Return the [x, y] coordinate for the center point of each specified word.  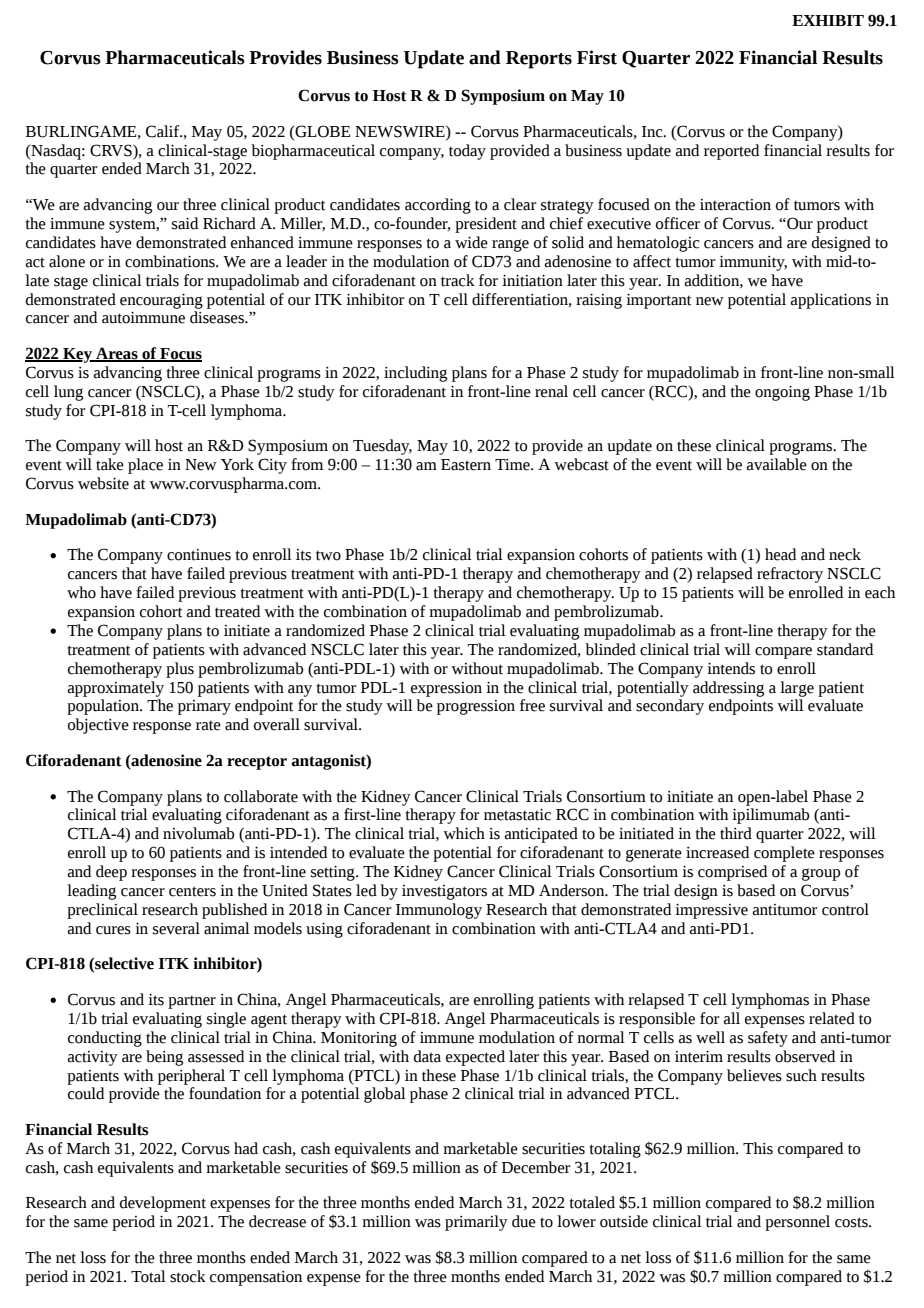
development [163, 1204]
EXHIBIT [828, 20]
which [464, 833]
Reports [539, 60]
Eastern [466, 465]
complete [784, 854]
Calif [164, 131]
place [145, 466]
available [777, 464]
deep [111, 873]
